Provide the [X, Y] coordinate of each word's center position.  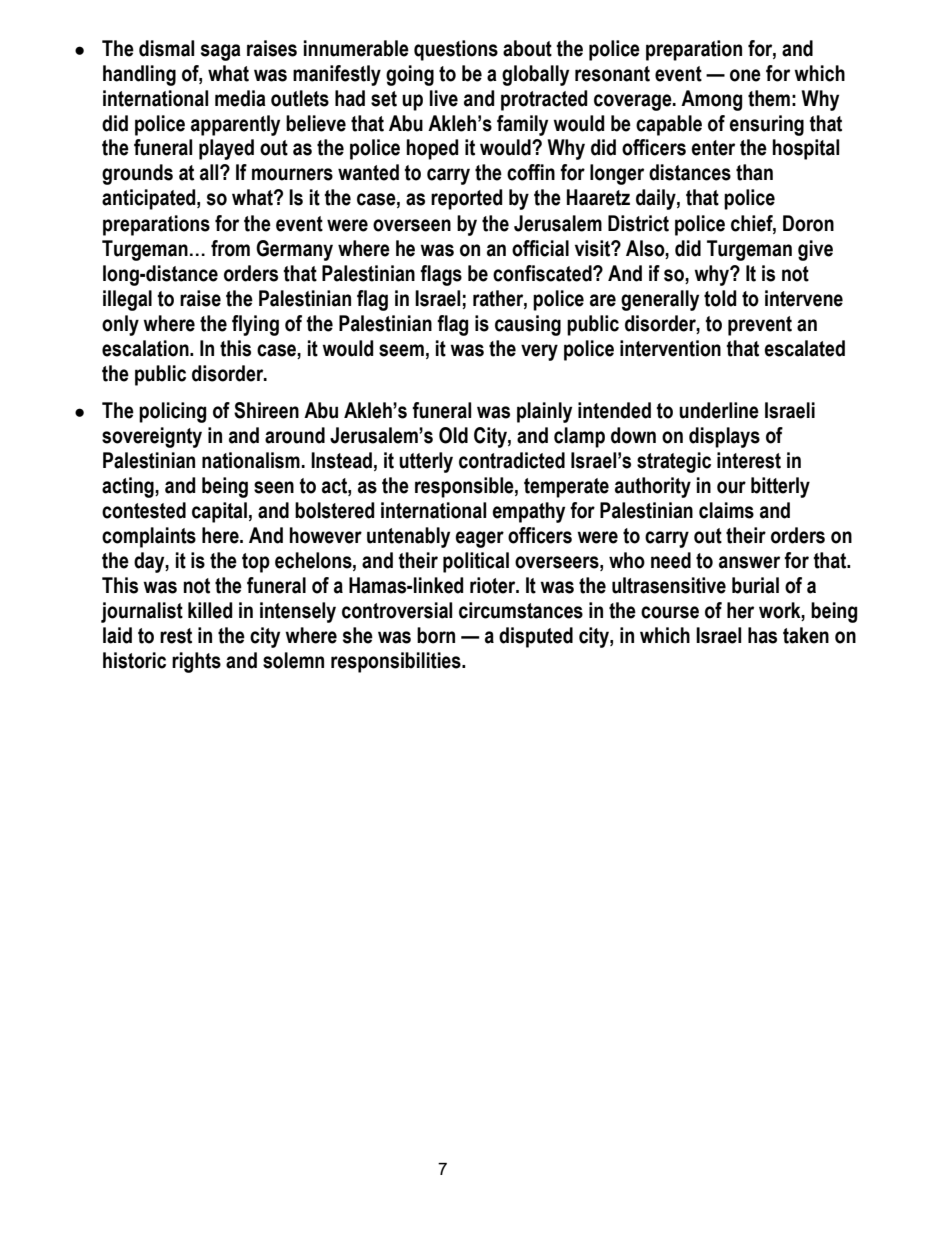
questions [456, 50]
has [762, 635]
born [436, 635]
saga [221, 52]
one [745, 75]
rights [196, 662]
